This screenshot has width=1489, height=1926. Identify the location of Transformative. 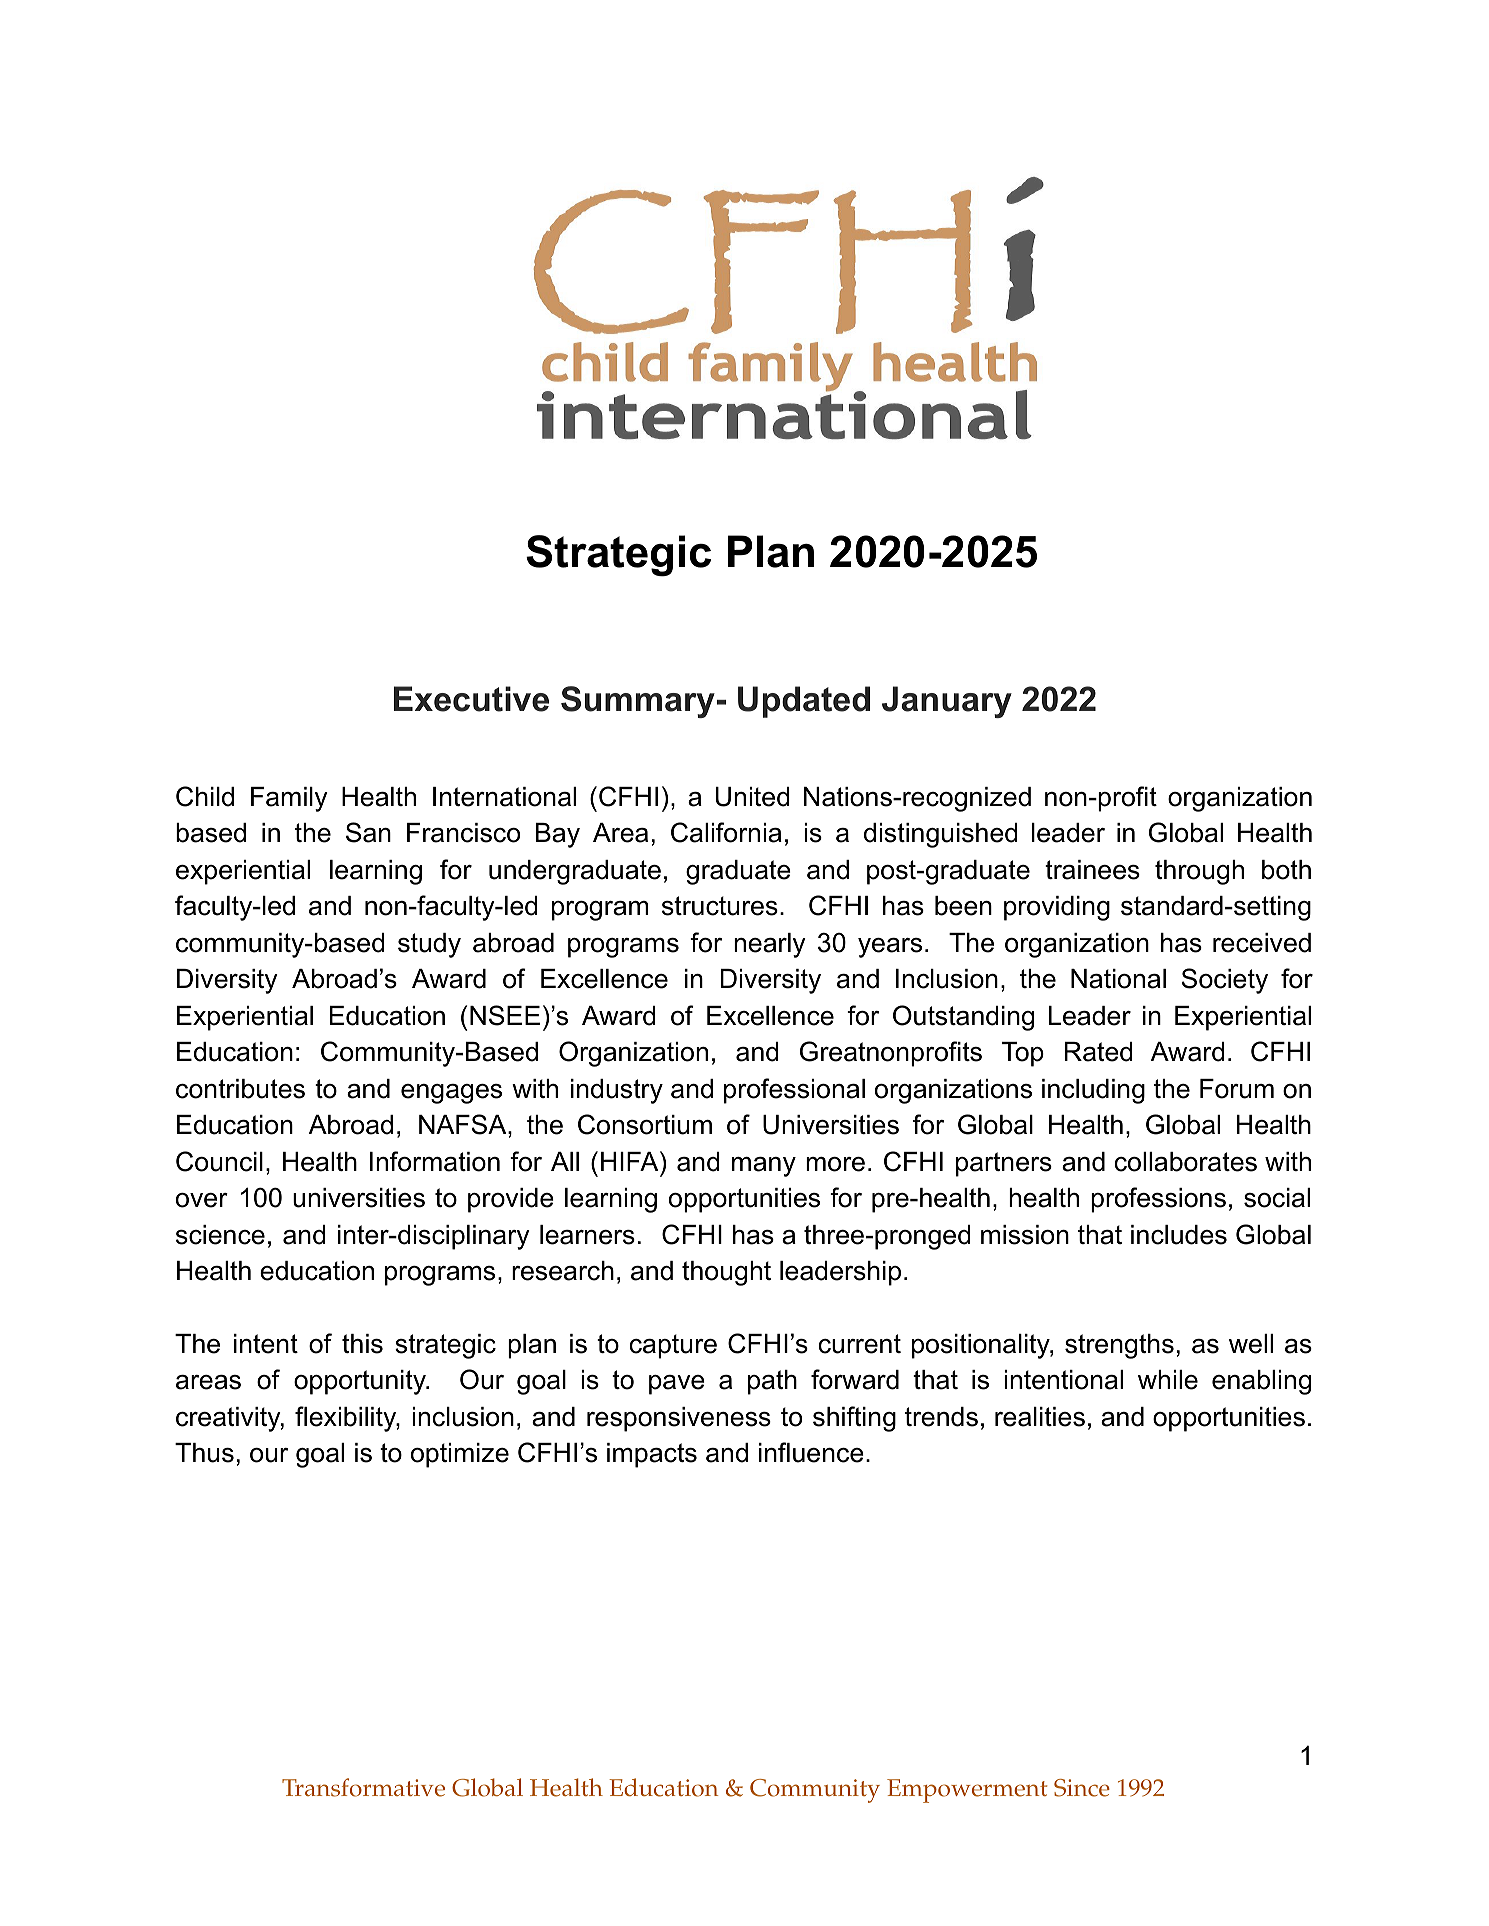
(363, 1787).
